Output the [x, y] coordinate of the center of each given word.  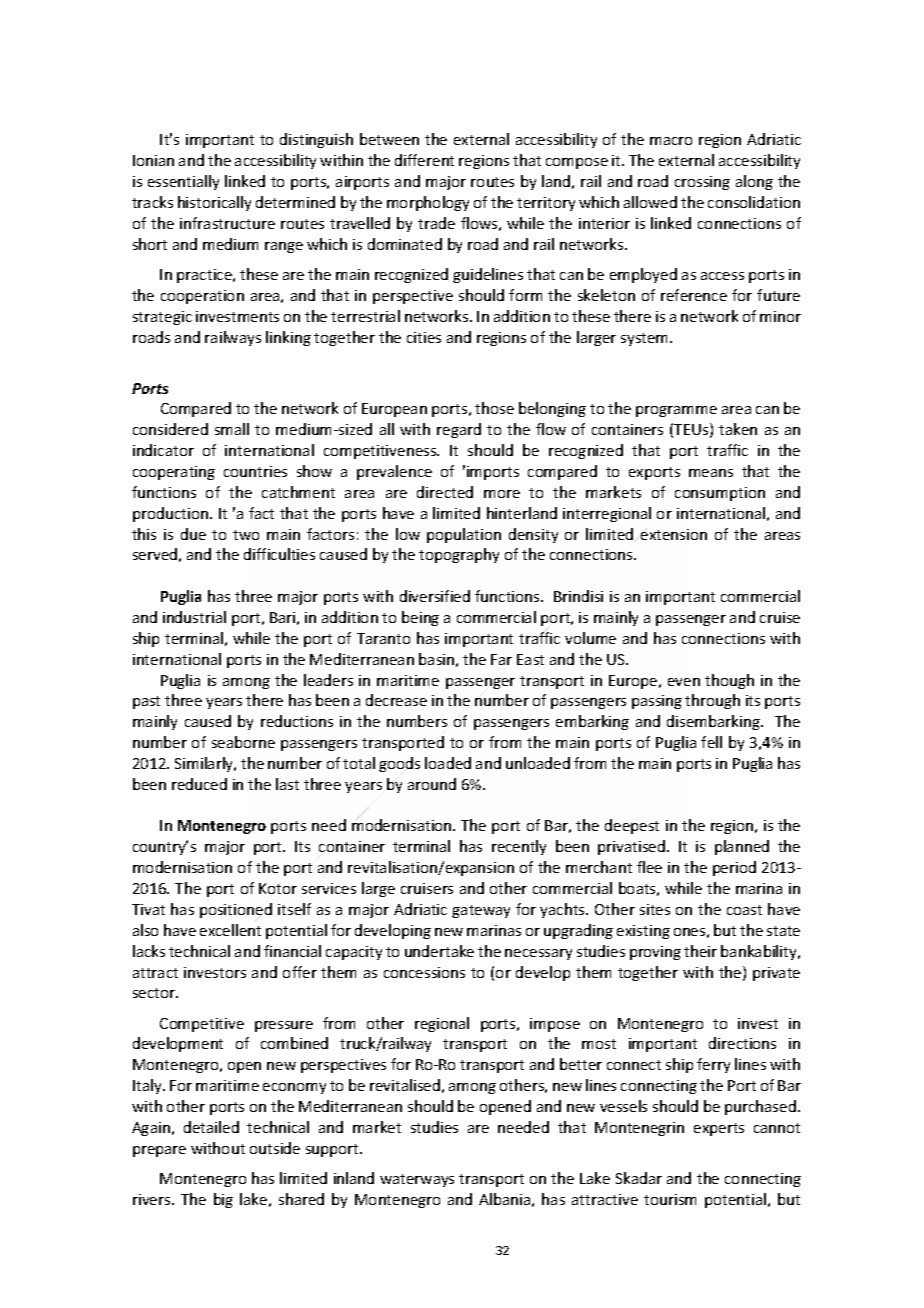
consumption [720, 494]
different [424, 160]
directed [445, 492]
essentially [183, 182]
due [193, 534]
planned [742, 847]
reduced [199, 784]
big [223, 1200]
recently [519, 847]
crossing [702, 183]
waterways [417, 1180]
